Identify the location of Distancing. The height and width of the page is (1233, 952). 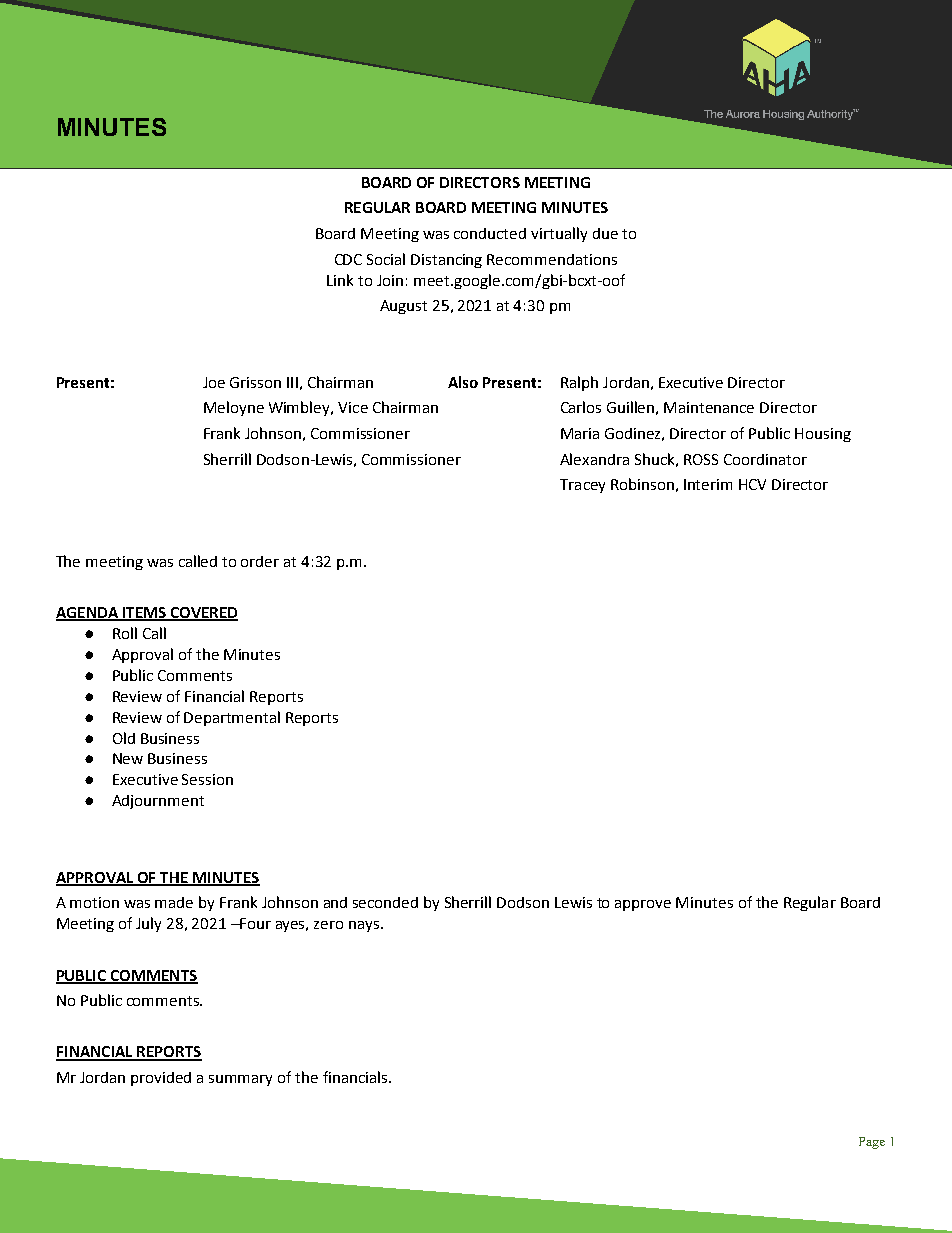
(446, 261).
